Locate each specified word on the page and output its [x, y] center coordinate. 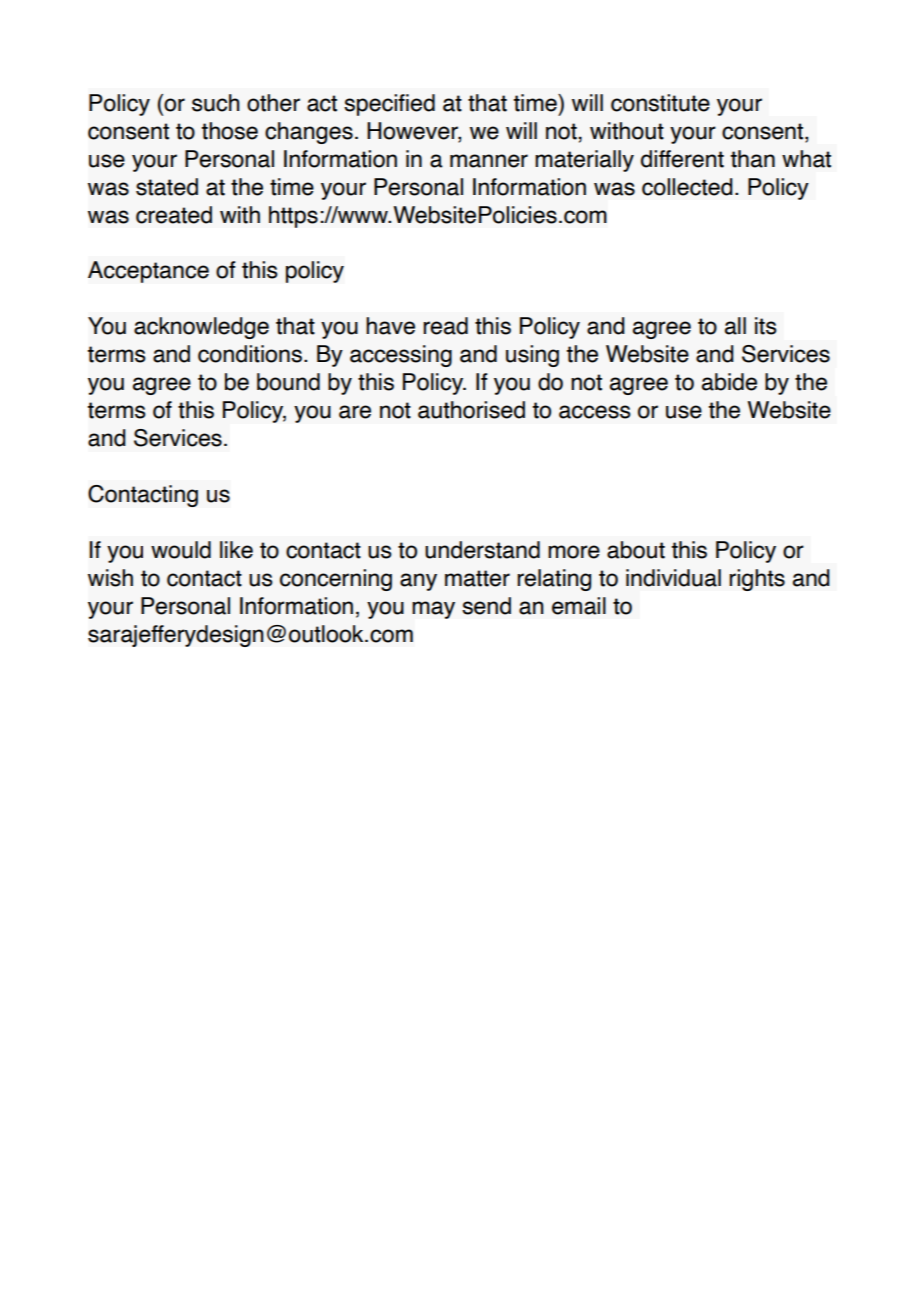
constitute [660, 103]
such [216, 103]
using [532, 356]
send [486, 606]
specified [389, 105]
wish [110, 578]
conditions [250, 354]
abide [729, 382]
